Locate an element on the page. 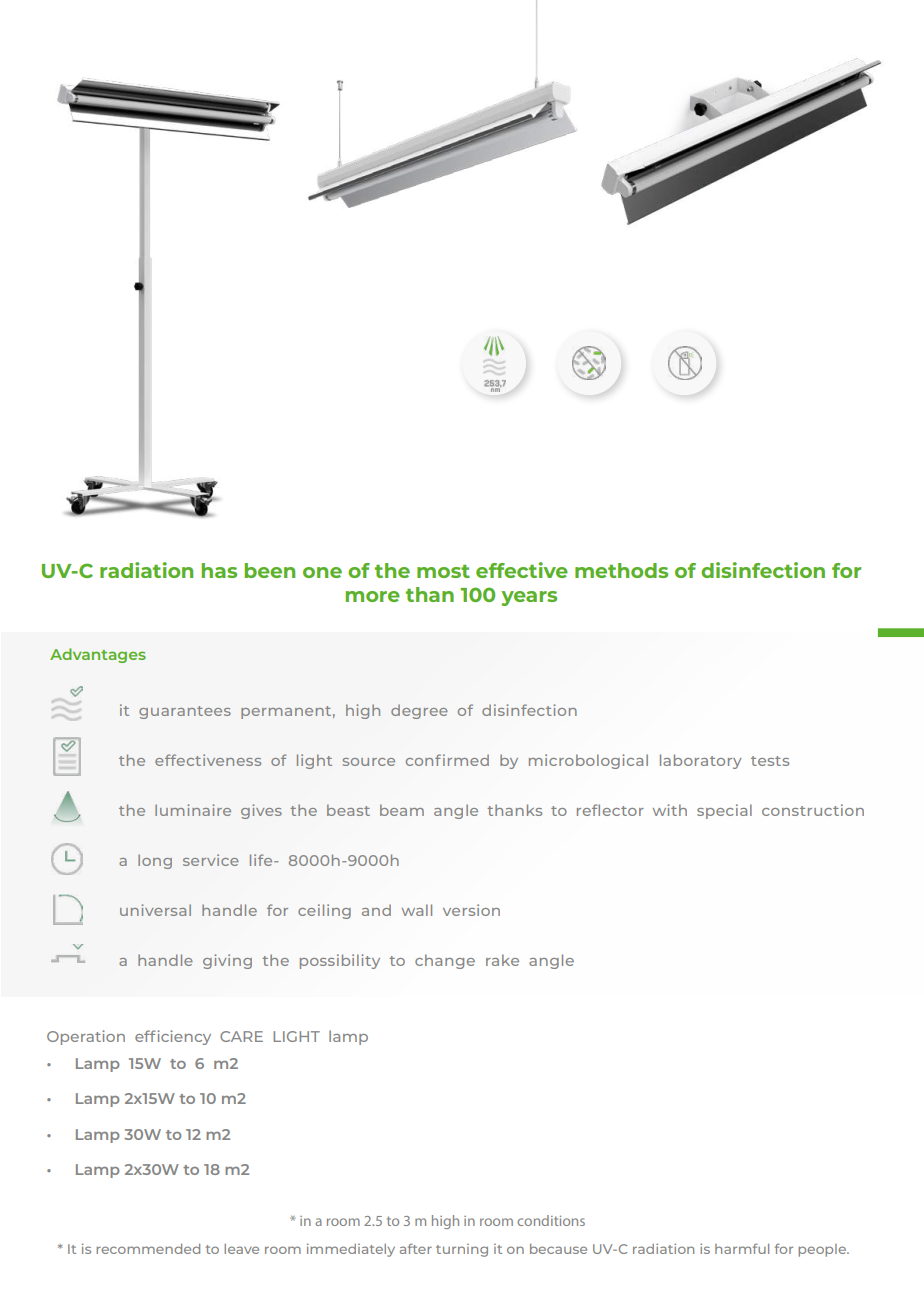 The width and height of the page is (924, 1308). harmful is located at coordinates (742, 1248).
